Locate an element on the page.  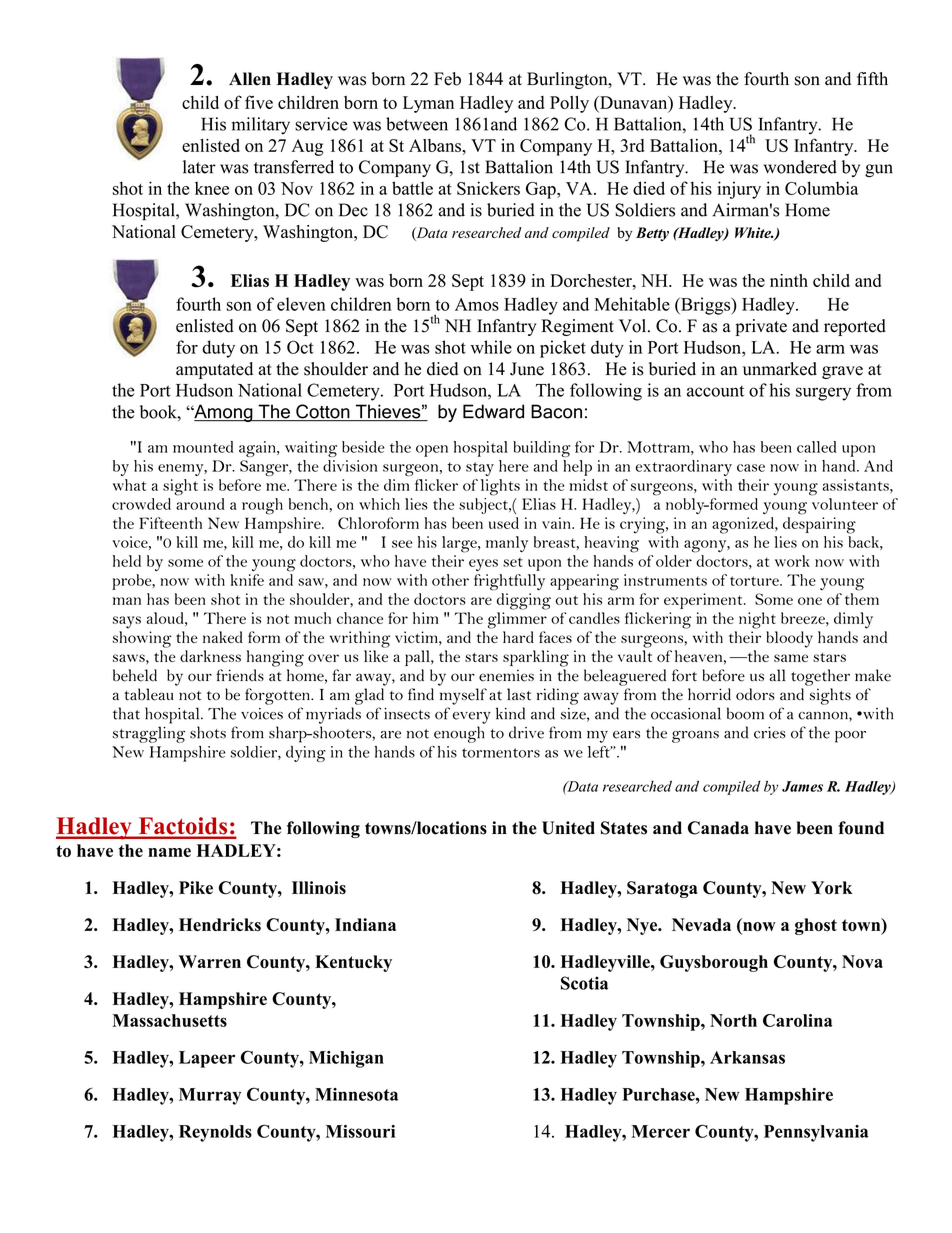
unmarked is located at coordinates (780, 369).
